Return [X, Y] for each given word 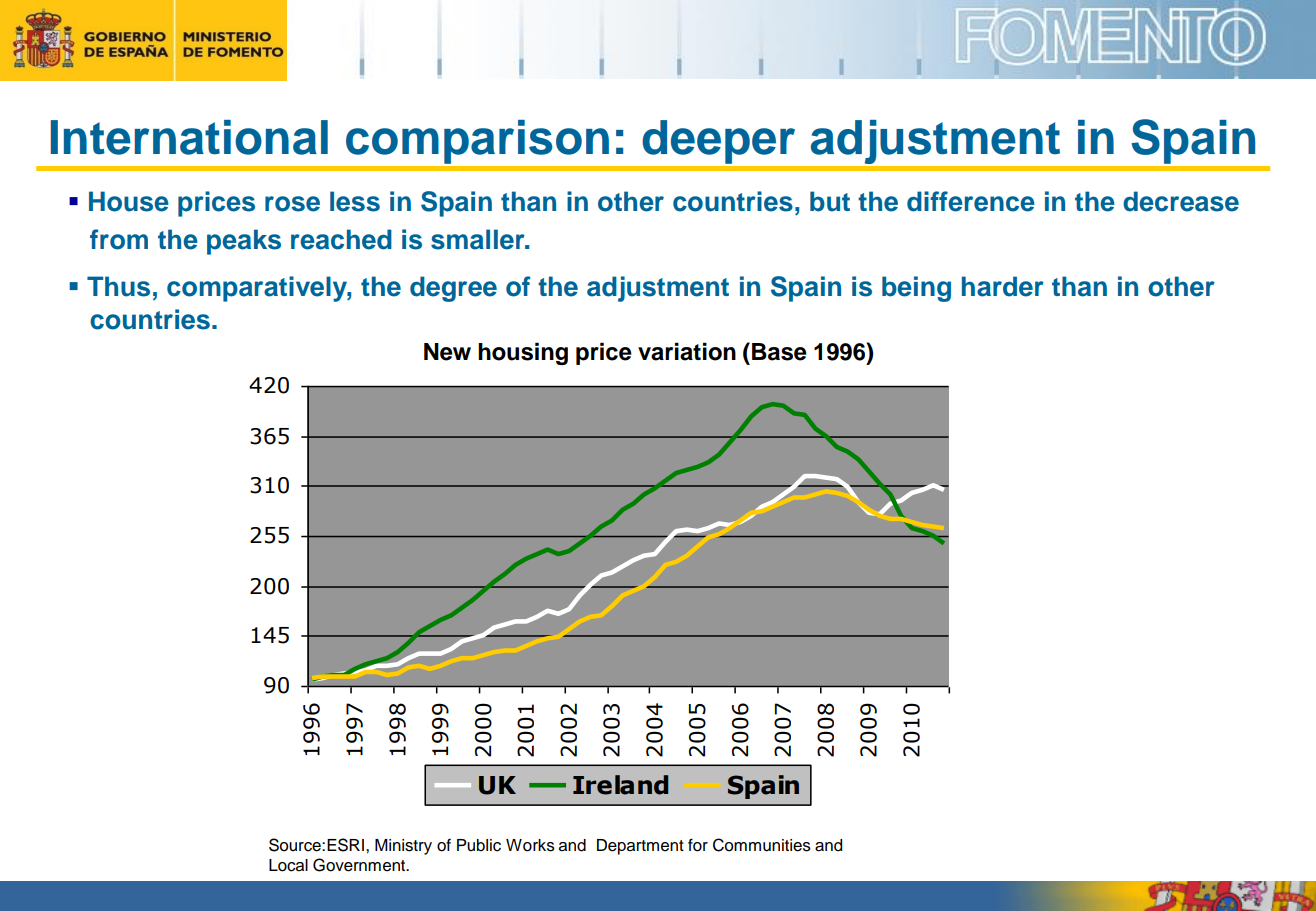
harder [1003, 286]
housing [523, 353]
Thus [118, 286]
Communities [762, 845]
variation [687, 351]
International [189, 137]
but [830, 201]
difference [971, 201]
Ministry [403, 847]
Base [779, 352]
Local [288, 865]
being [916, 289]
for [698, 845]
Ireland [620, 785]
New [447, 352]
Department [640, 847]
